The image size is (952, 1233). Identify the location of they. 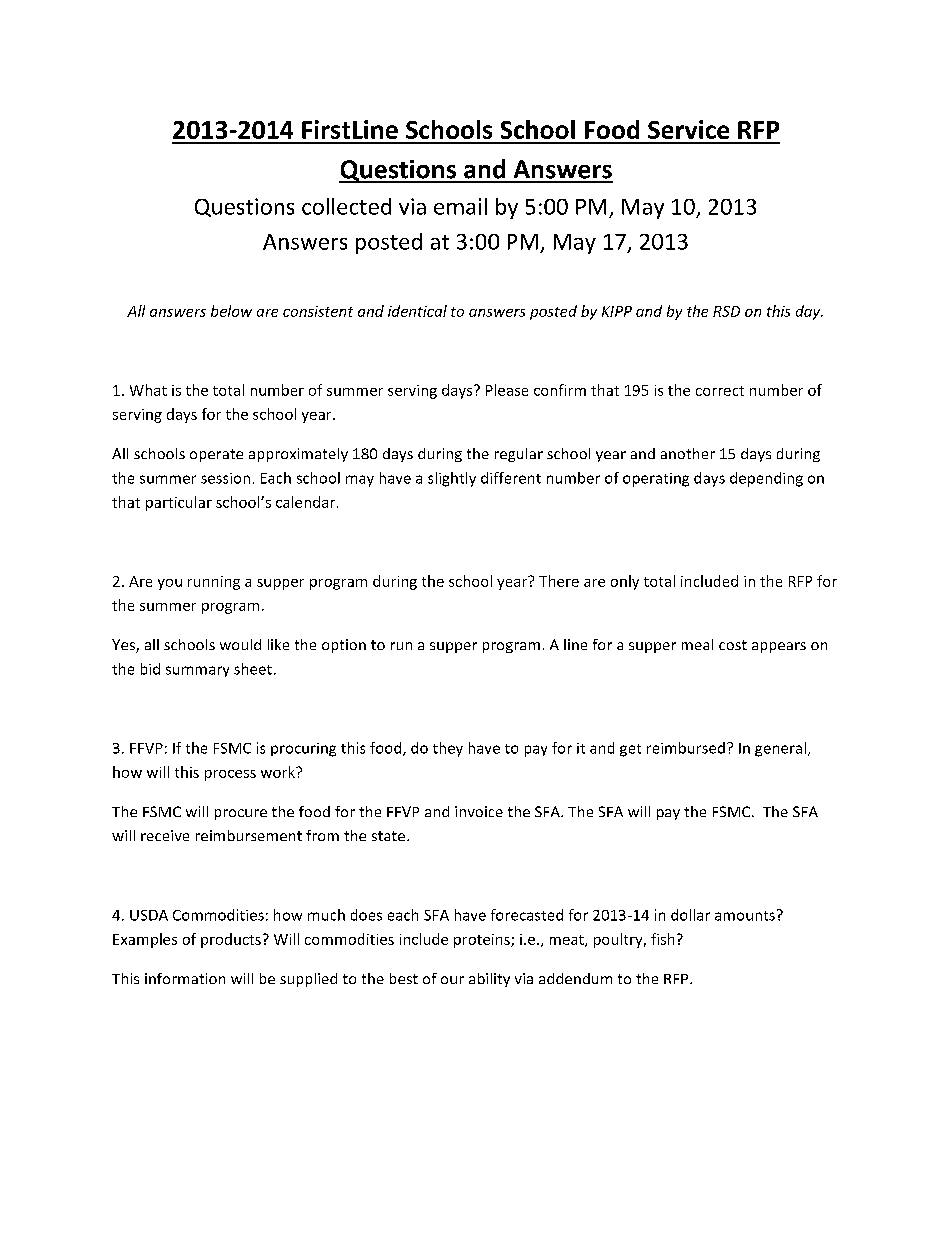
(448, 749).
